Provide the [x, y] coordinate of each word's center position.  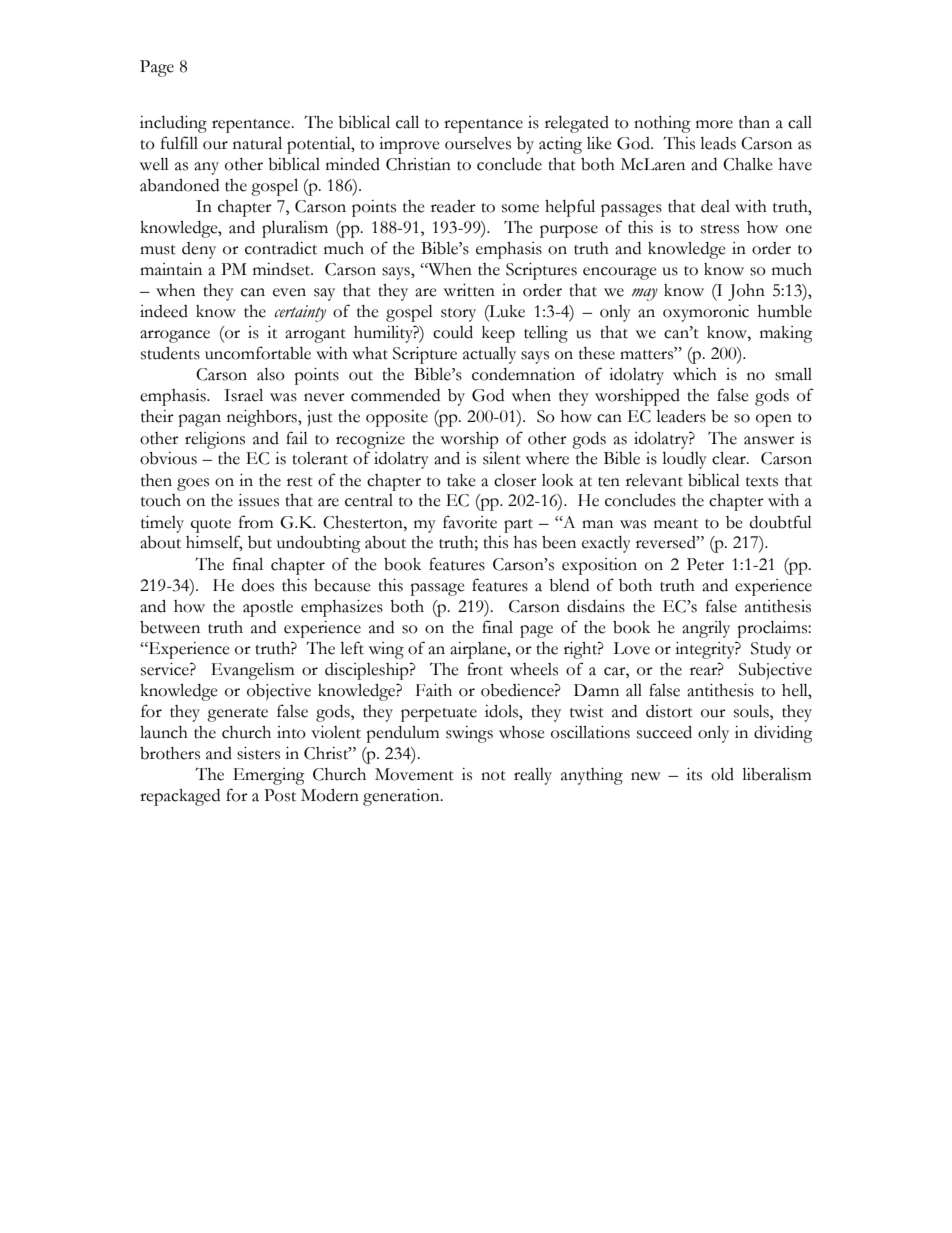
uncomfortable [258, 353]
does [258, 585]
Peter [705, 564]
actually [489, 355]
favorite [470, 522]
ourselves [478, 143]
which [695, 374]
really [533, 776]
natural [257, 143]
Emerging [269, 776]
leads [718, 143]
